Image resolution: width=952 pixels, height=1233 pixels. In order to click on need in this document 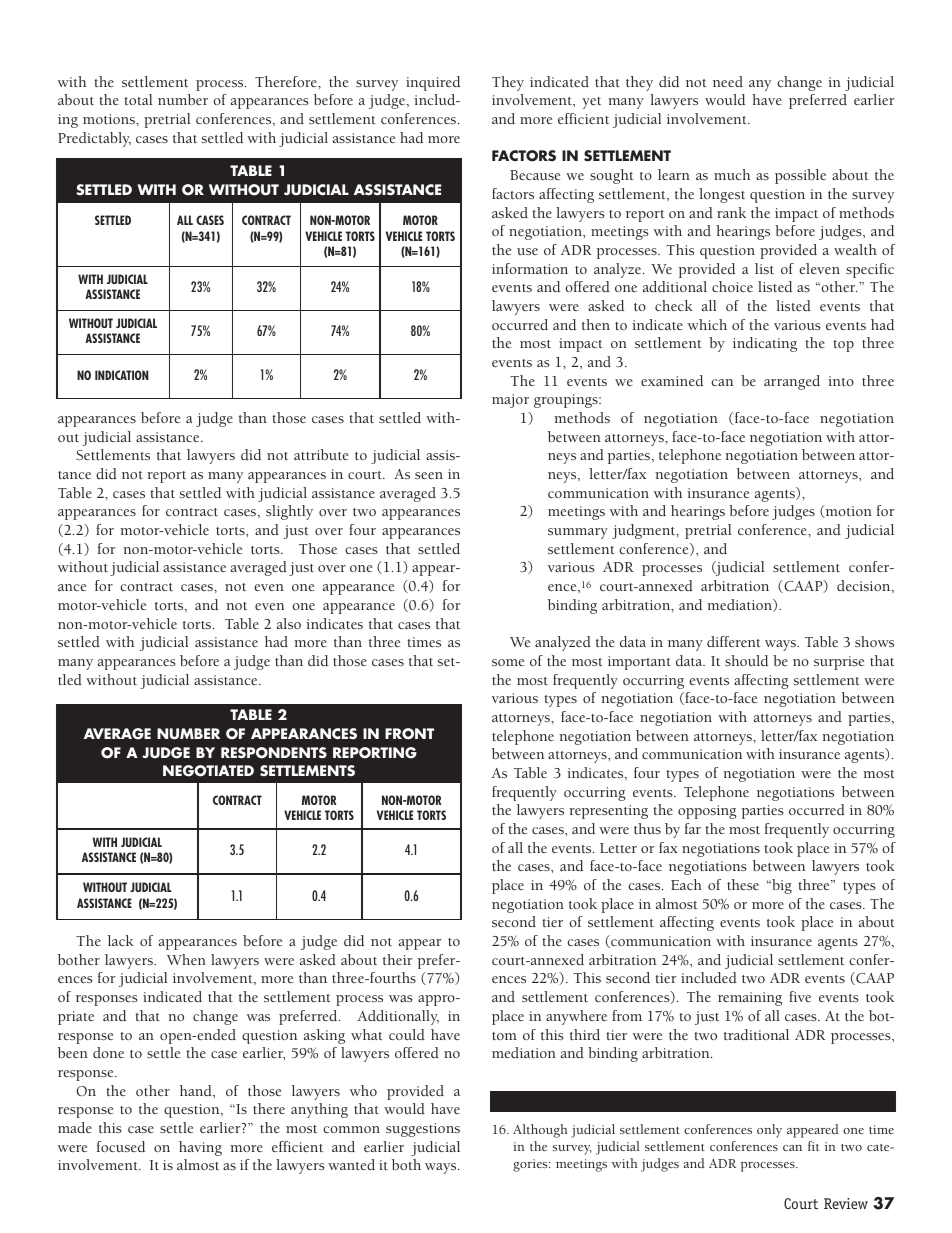, I will do `click(728, 81)`.
